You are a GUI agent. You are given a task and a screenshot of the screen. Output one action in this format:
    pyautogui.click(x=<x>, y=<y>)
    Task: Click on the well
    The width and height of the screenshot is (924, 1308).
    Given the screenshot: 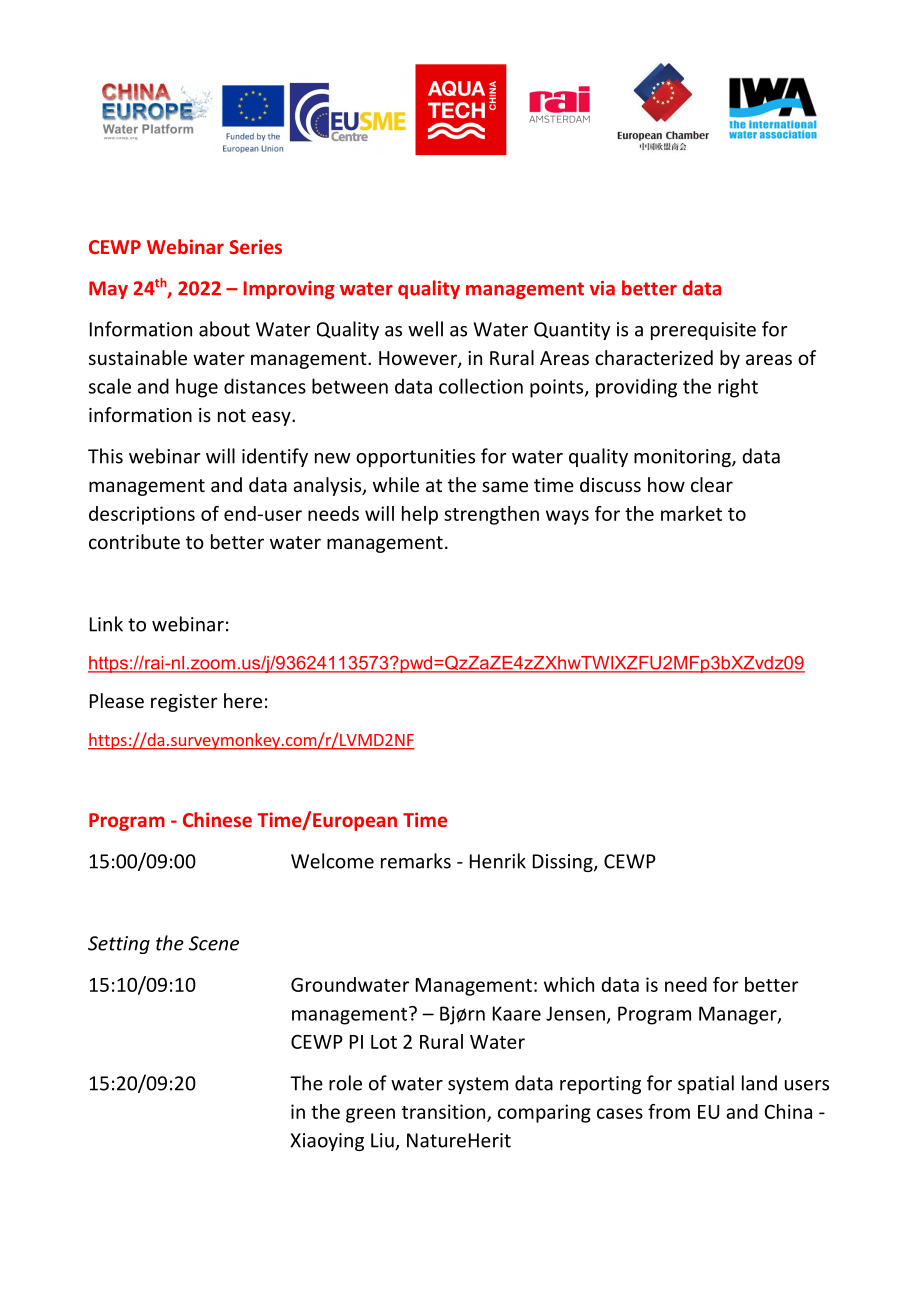 What is the action you would take?
    pyautogui.click(x=425, y=329)
